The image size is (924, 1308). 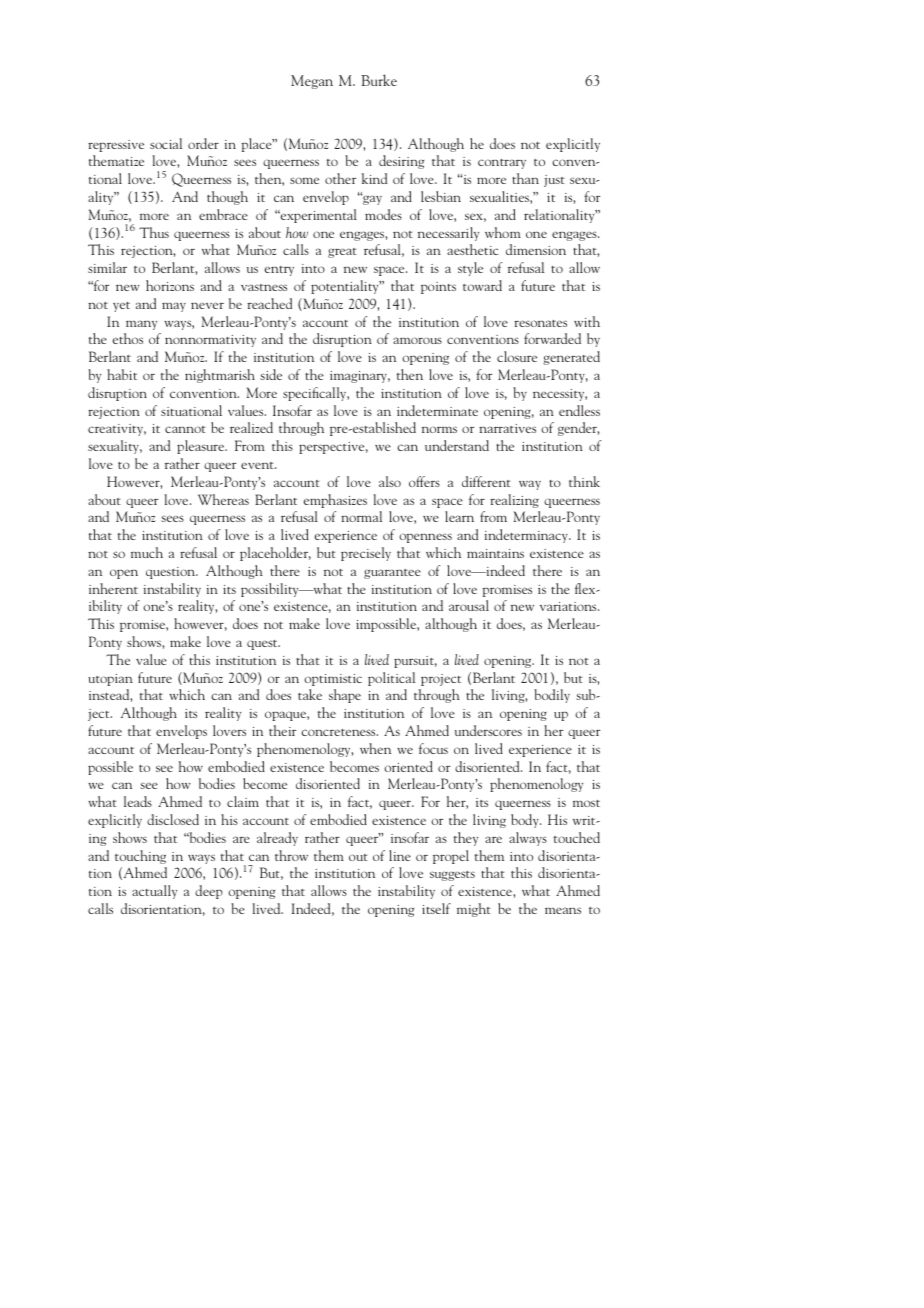 I want to click on means, so click(x=563, y=910).
